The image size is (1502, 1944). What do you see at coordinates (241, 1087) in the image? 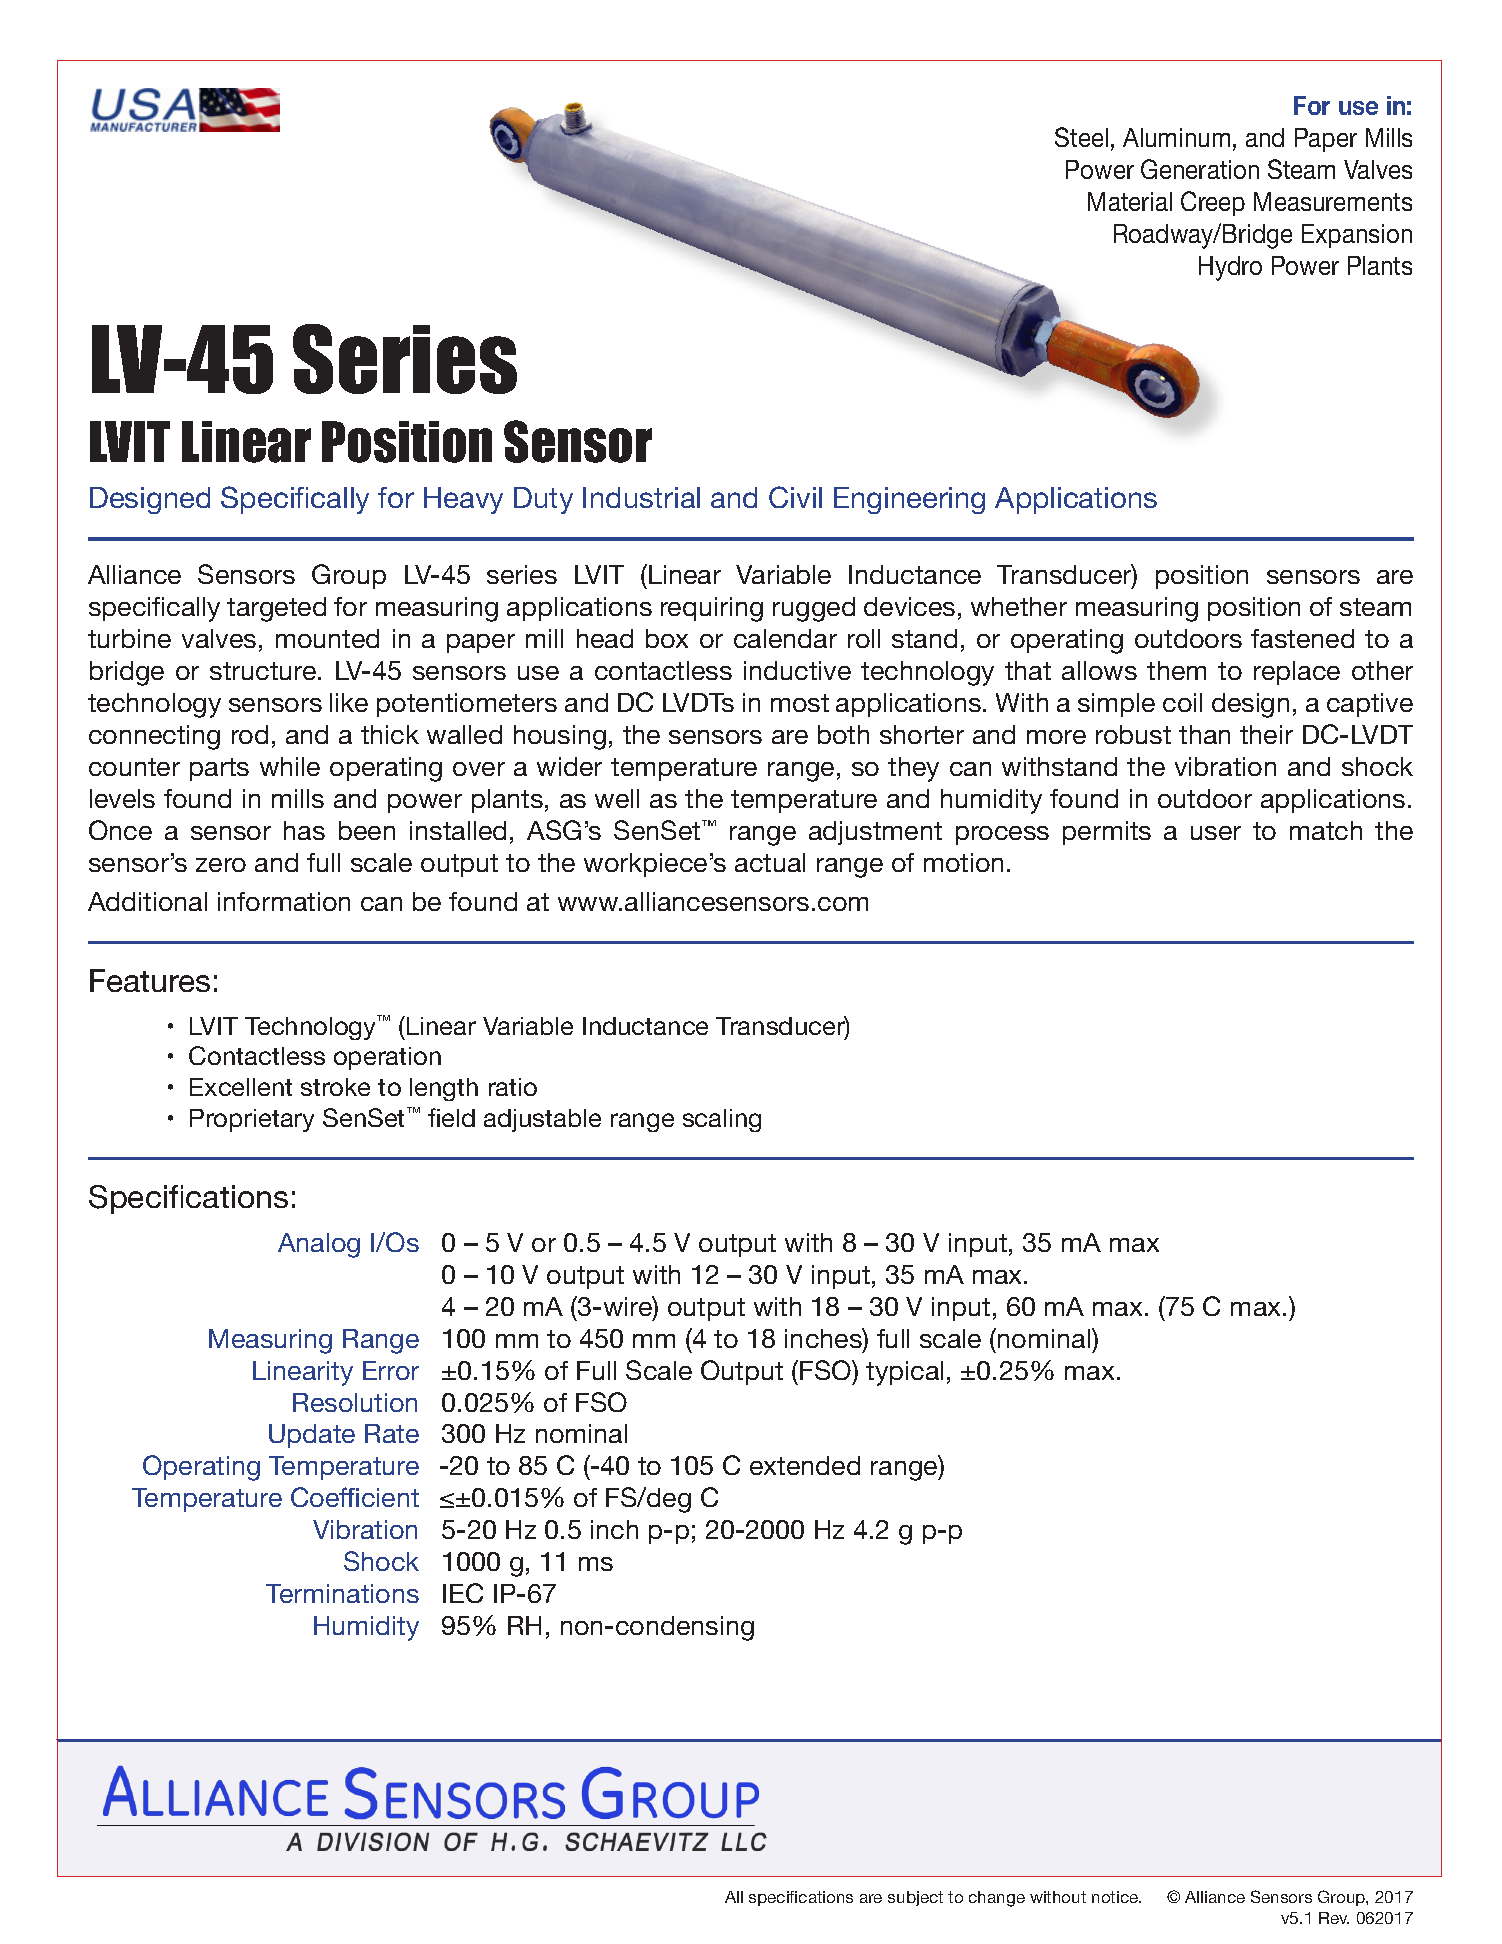
I see `Excellent` at bounding box center [241, 1087].
